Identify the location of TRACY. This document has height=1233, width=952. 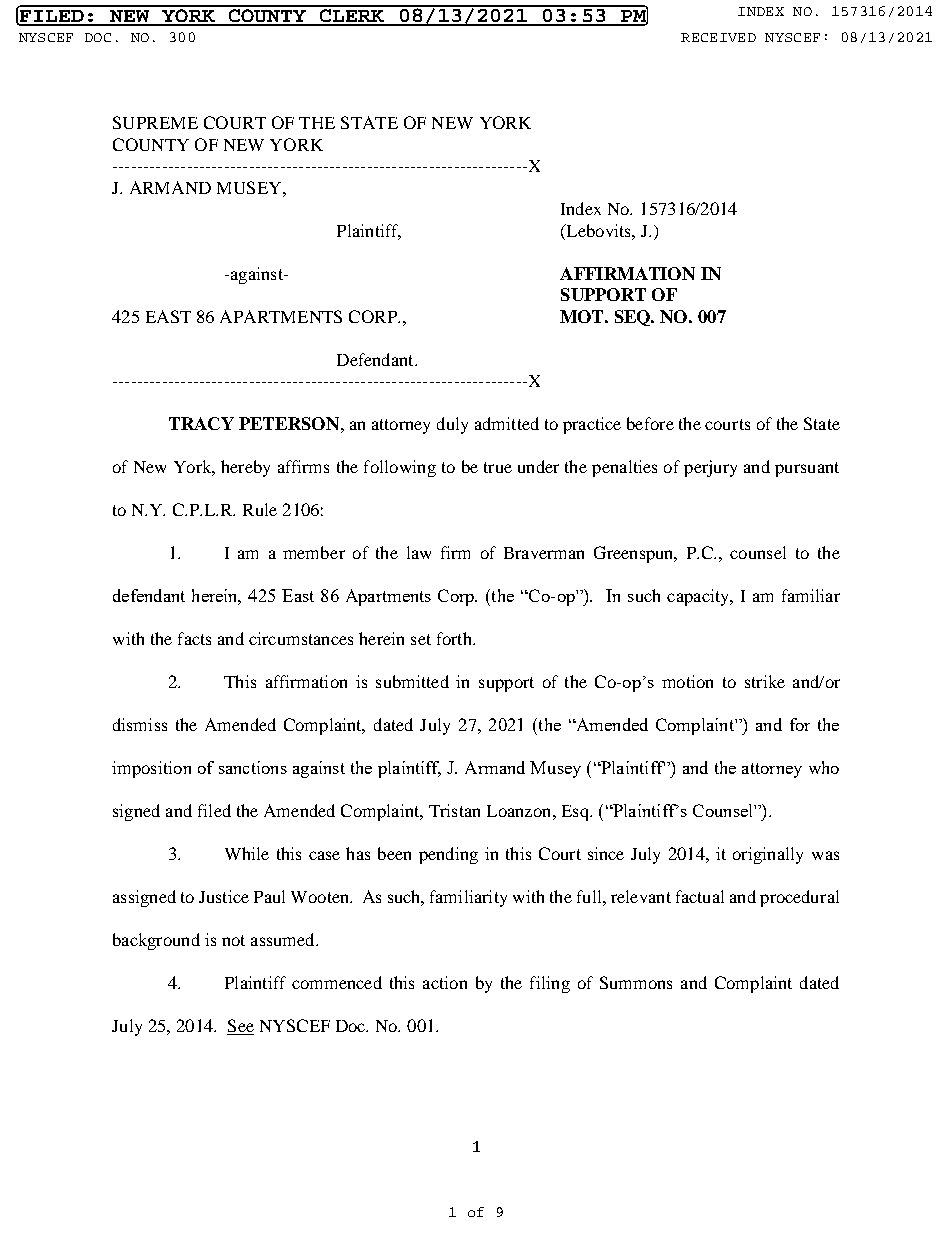
(201, 423).
